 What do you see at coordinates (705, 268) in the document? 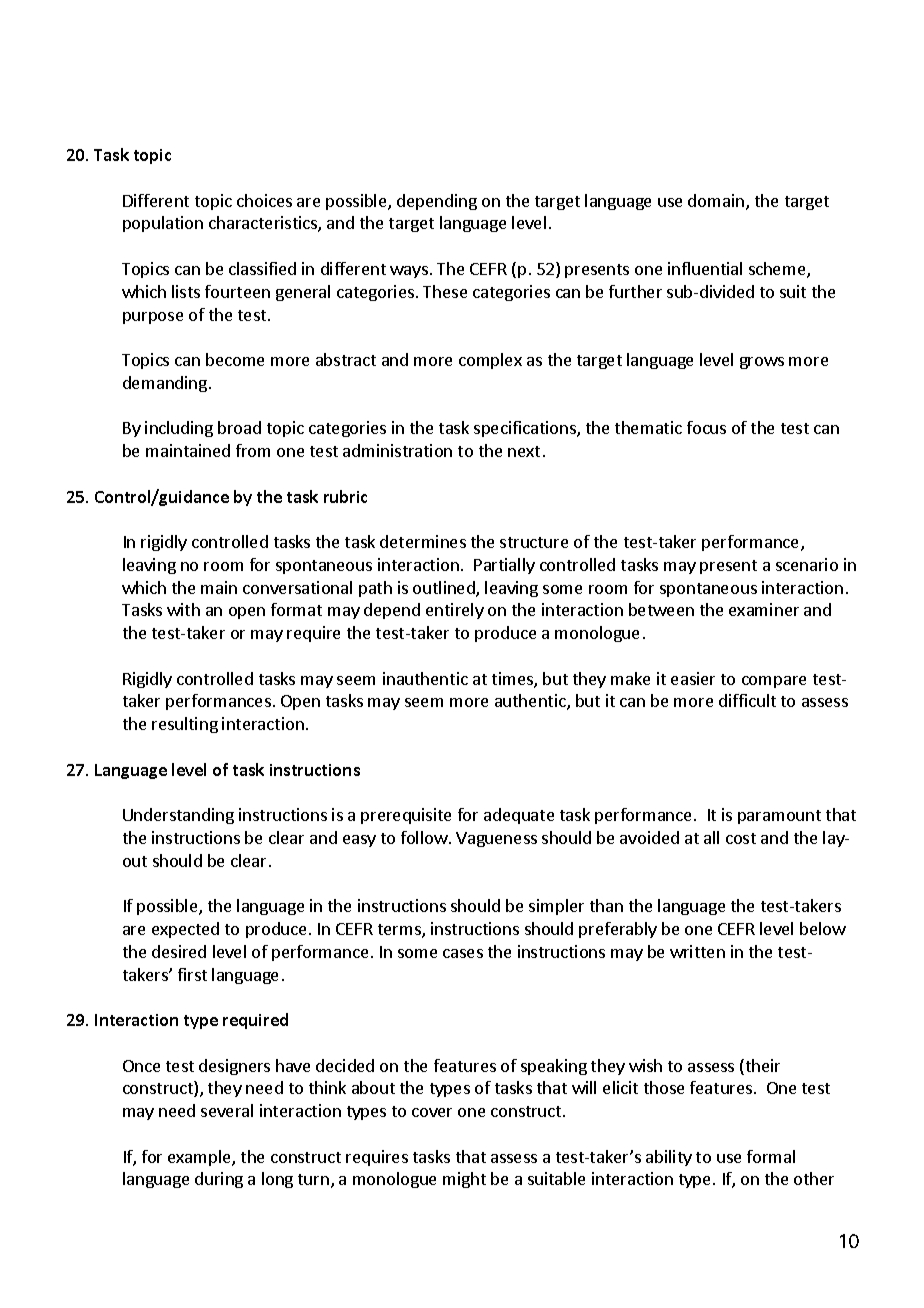
I see `influential` at bounding box center [705, 268].
